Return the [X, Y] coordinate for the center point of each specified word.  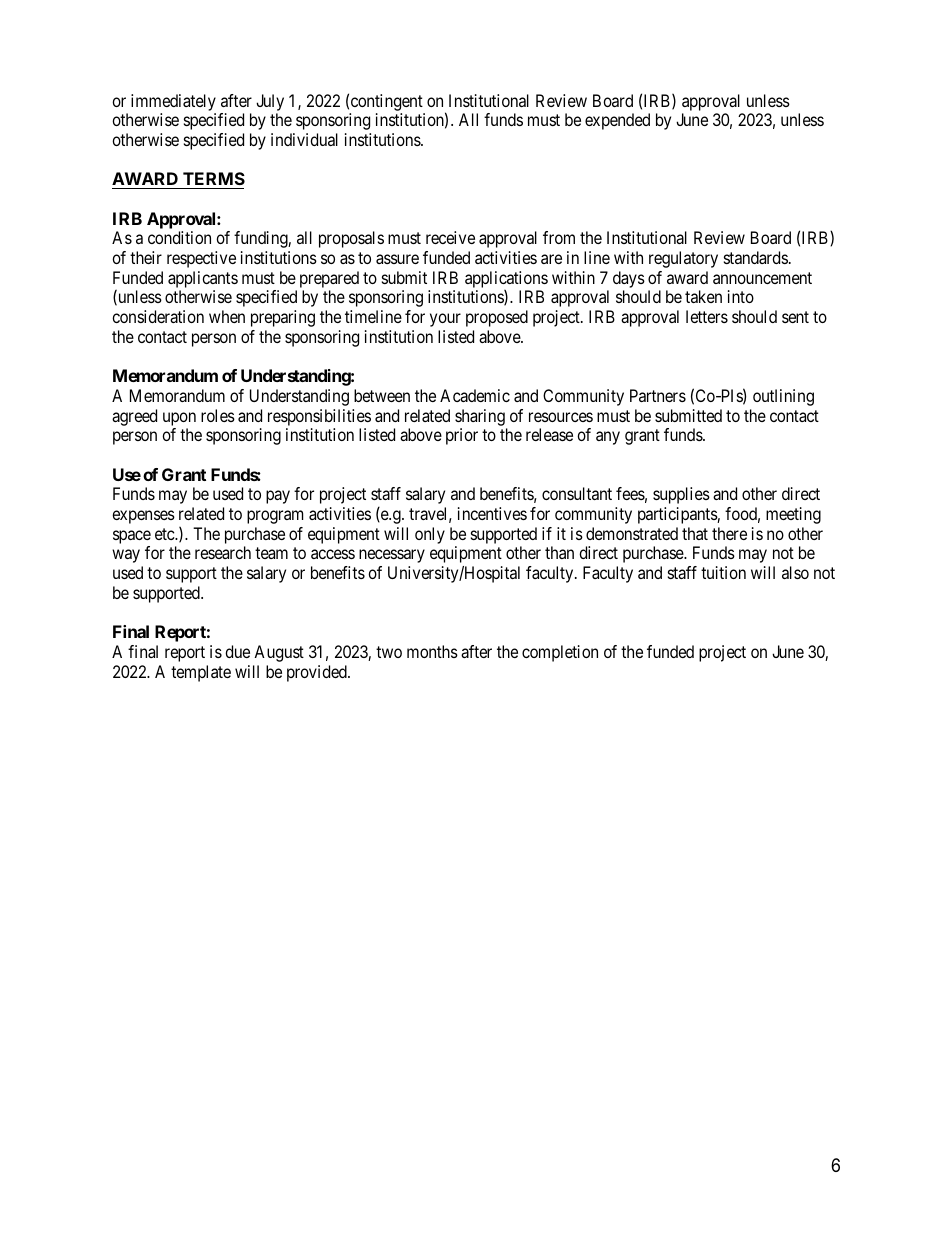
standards [756, 257]
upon [179, 419]
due [237, 651]
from [559, 237]
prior [462, 436]
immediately [173, 102]
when [227, 316]
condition [179, 237]
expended [617, 121]
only [430, 535]
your [445, 320]
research [223, 552]
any [608, 438]
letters [707, 316]
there [729, 533]
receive [450, 237]
